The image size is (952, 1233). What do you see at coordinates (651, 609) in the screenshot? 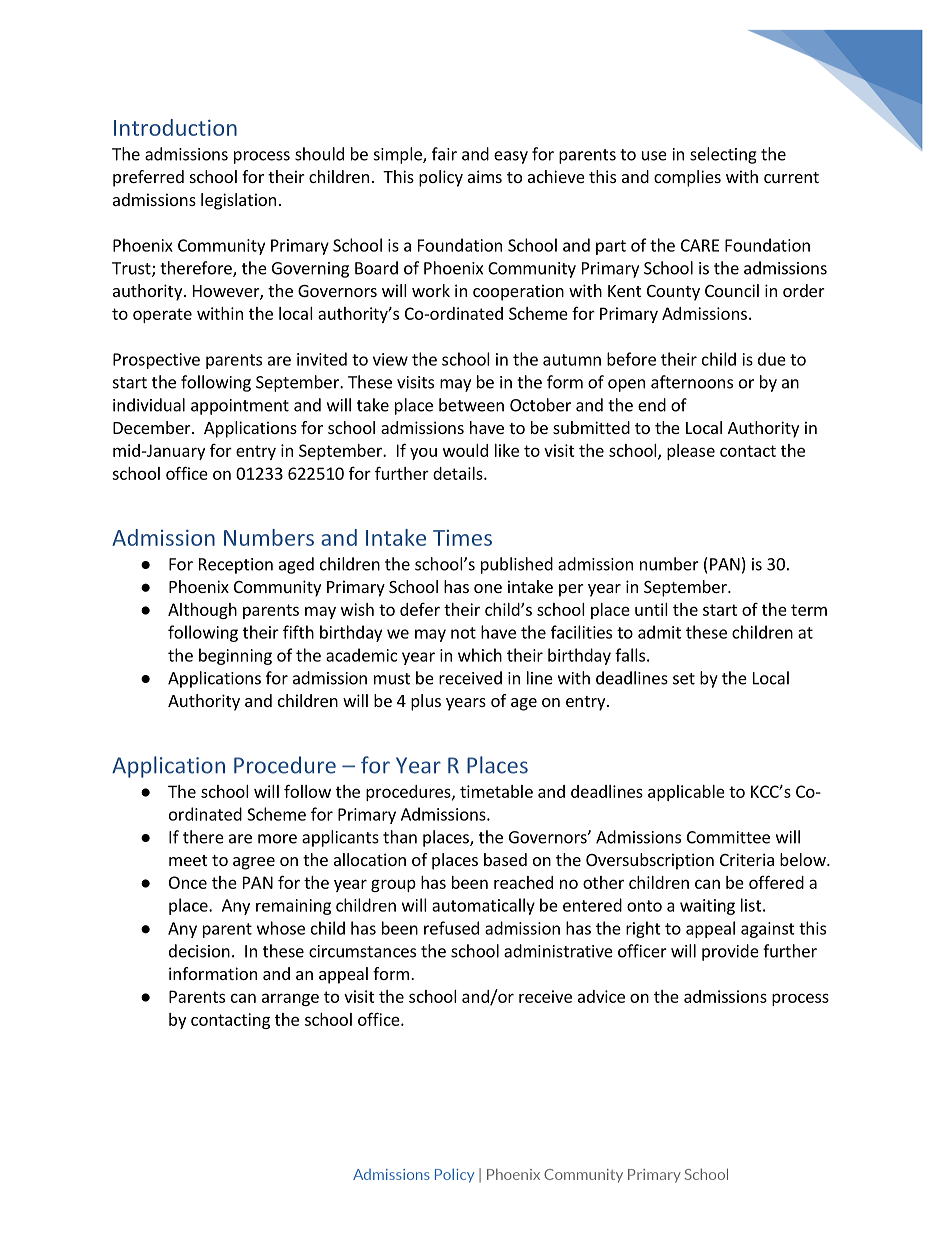
I see `until` at bounding box center [651, 609].
